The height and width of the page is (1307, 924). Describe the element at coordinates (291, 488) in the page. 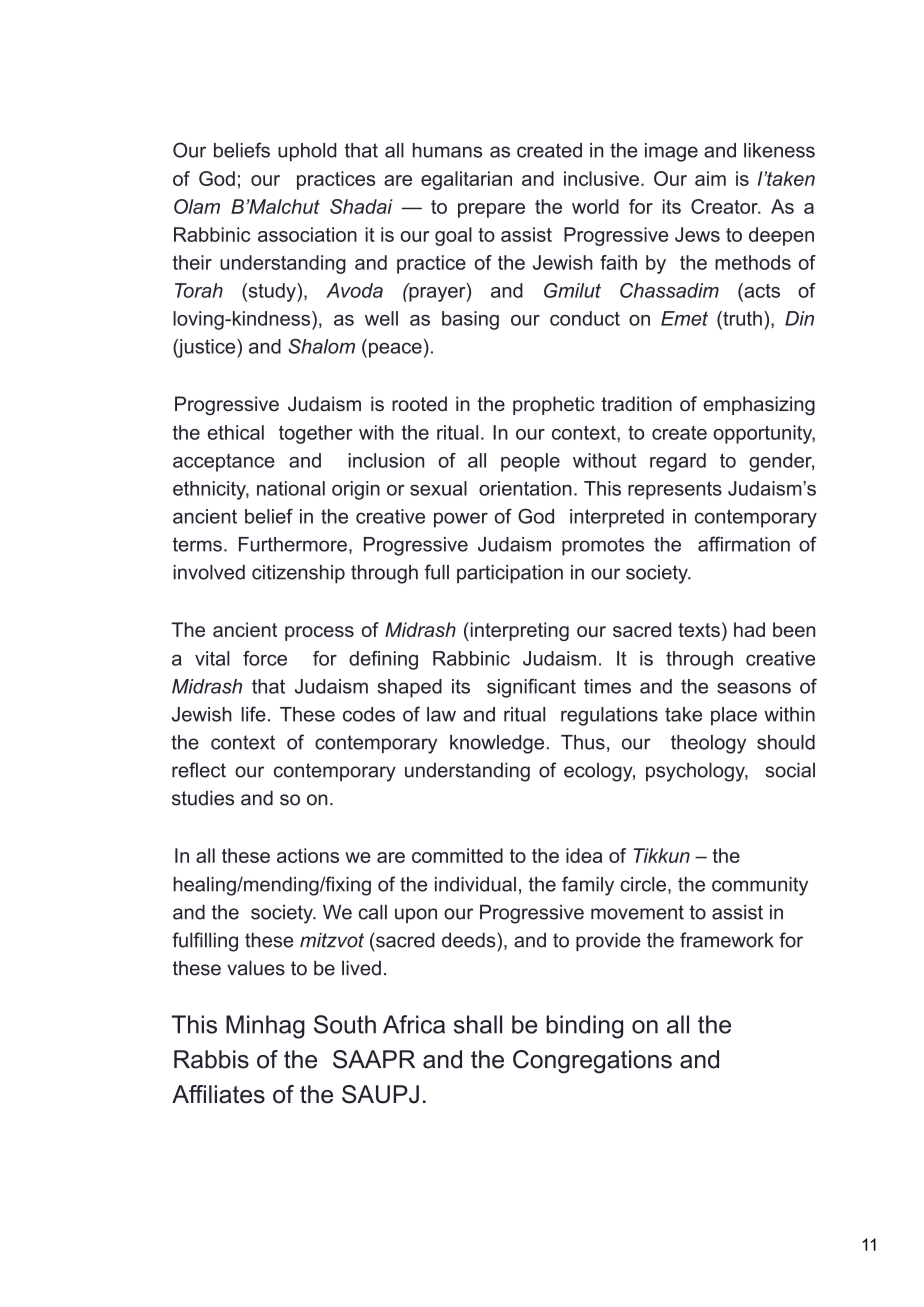

I see `national` at that location.
